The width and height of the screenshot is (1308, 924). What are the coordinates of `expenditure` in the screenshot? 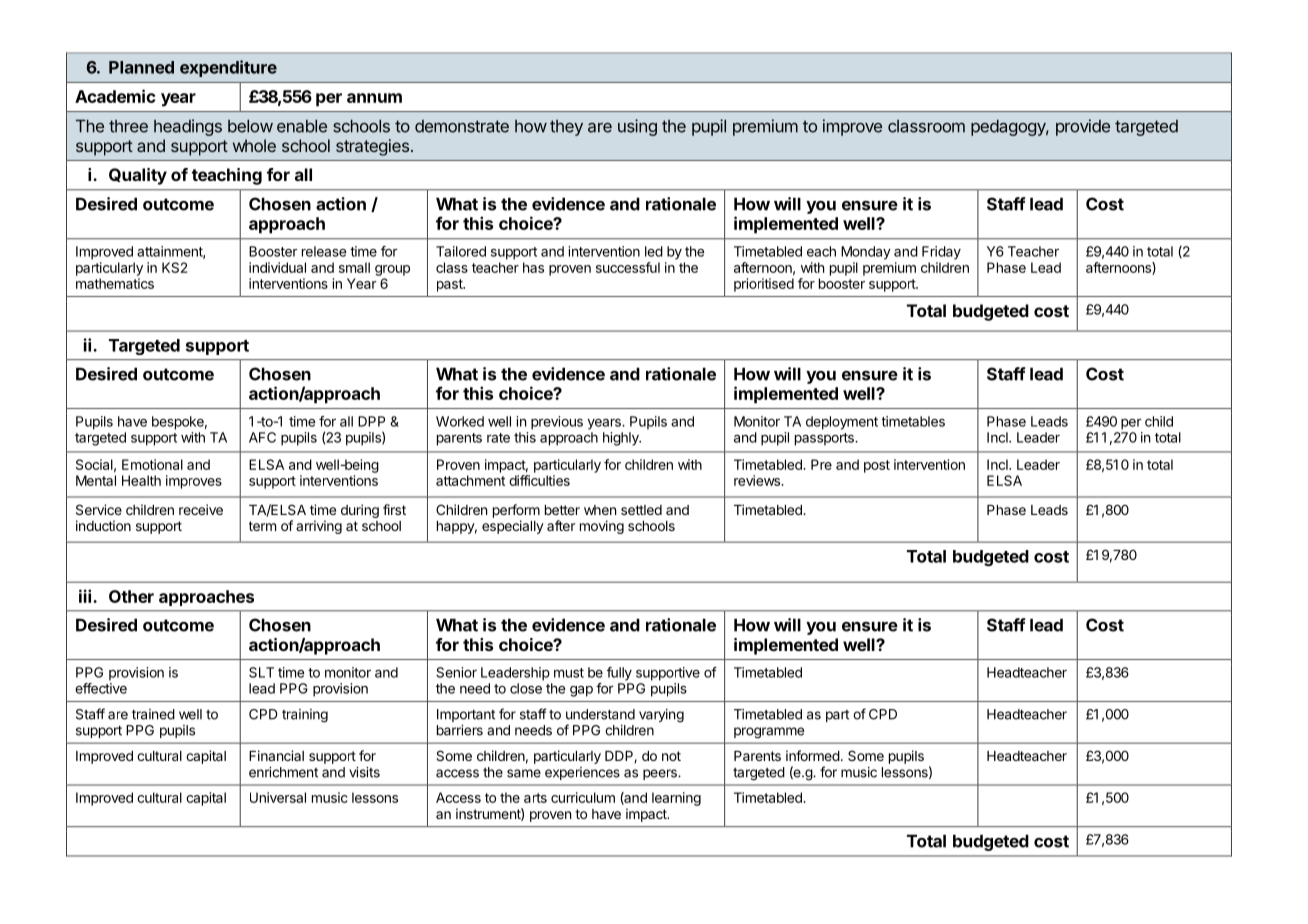 It's located at (228, 68).
